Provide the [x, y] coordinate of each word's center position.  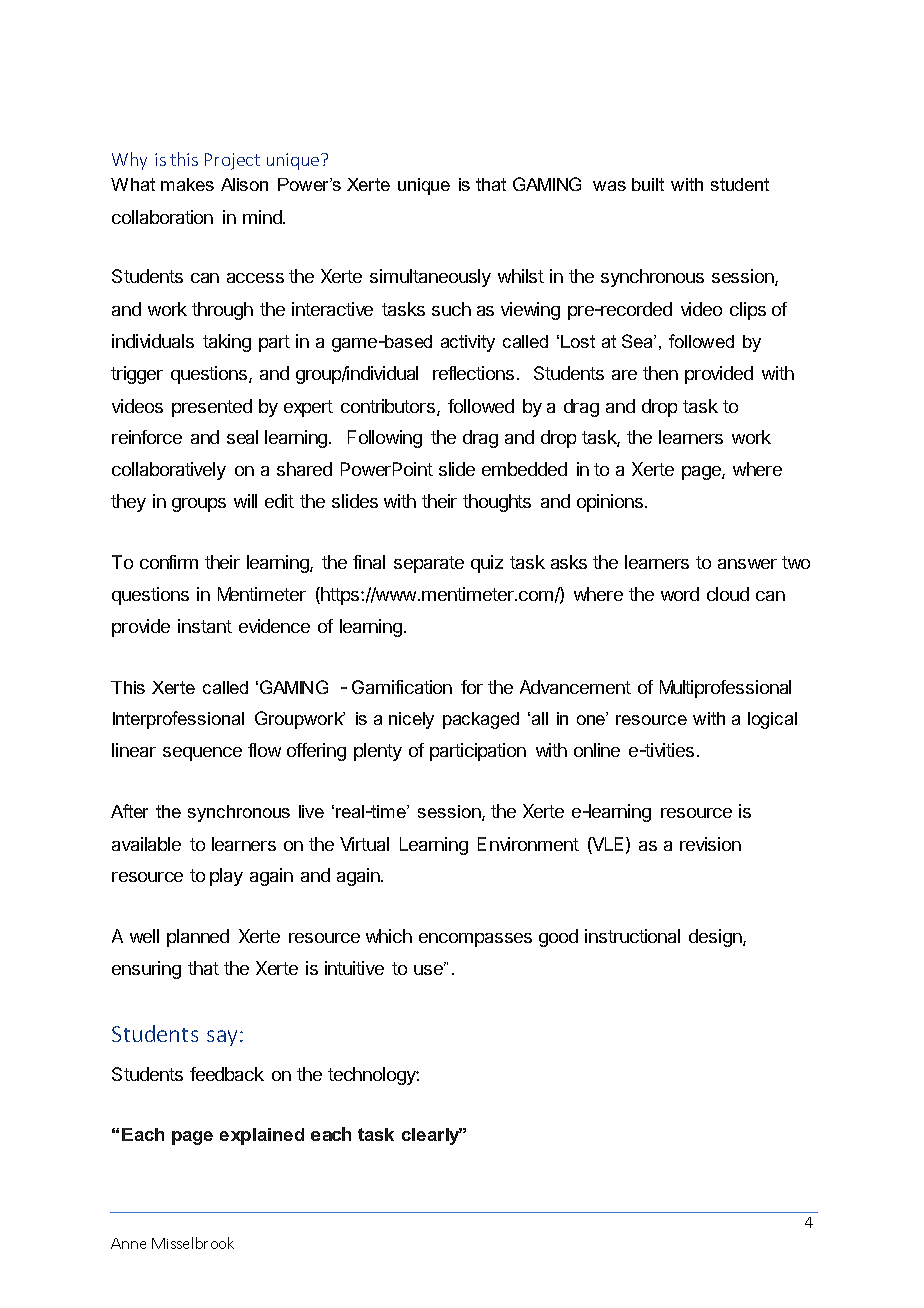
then [660, 373]
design [716, 938]
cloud [728, 594]
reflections [473, 373]
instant [205, 626]
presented [212, 408]
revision [710, 844]
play [226, 877]
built [648, 184]
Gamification [402, 687]
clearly [432, 1136]
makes [187, 184]
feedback [227, 1074]
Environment [528, 844]
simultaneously [430, 278]
